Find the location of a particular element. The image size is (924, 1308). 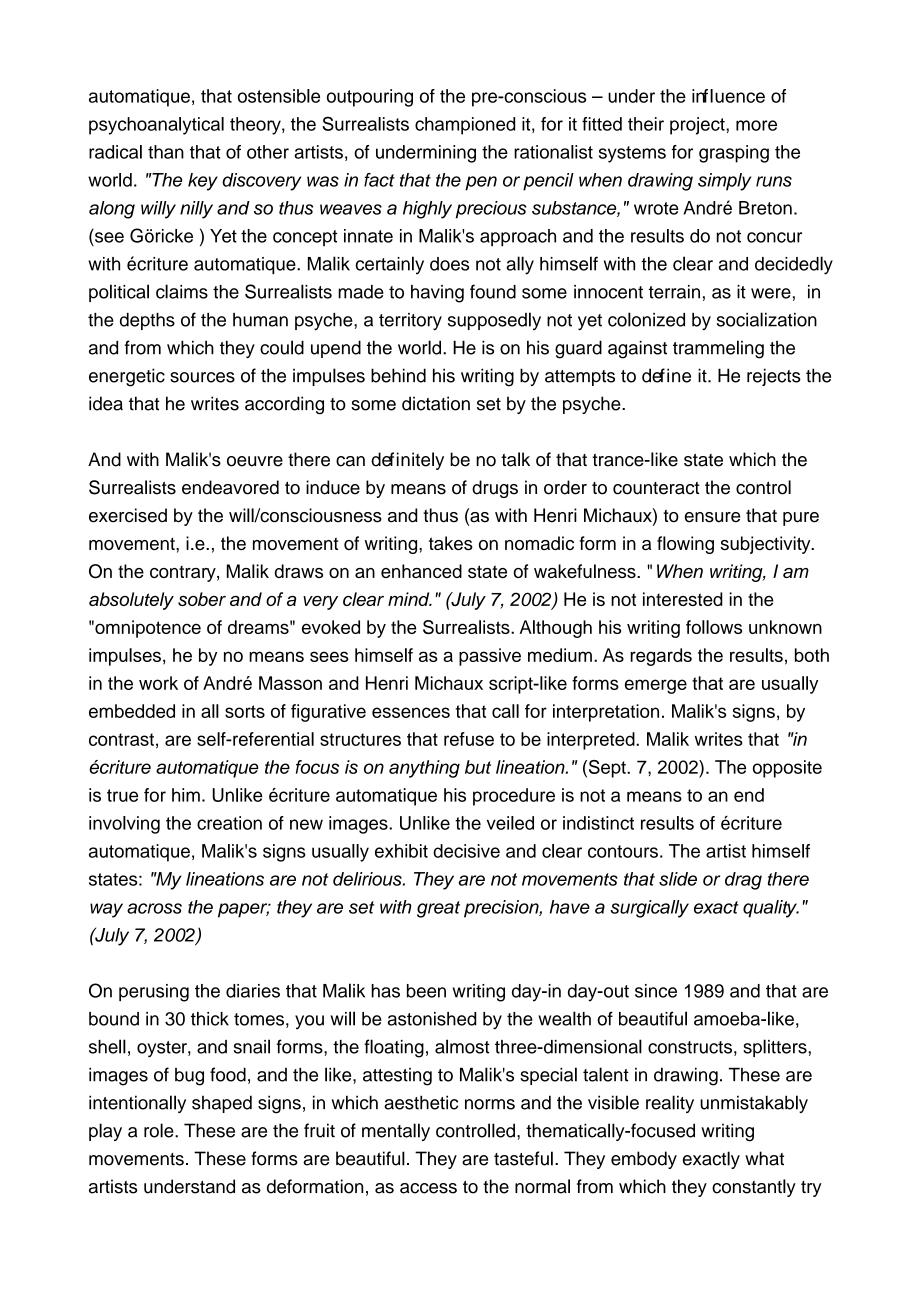

what is located at coordinates (764, 1158).
